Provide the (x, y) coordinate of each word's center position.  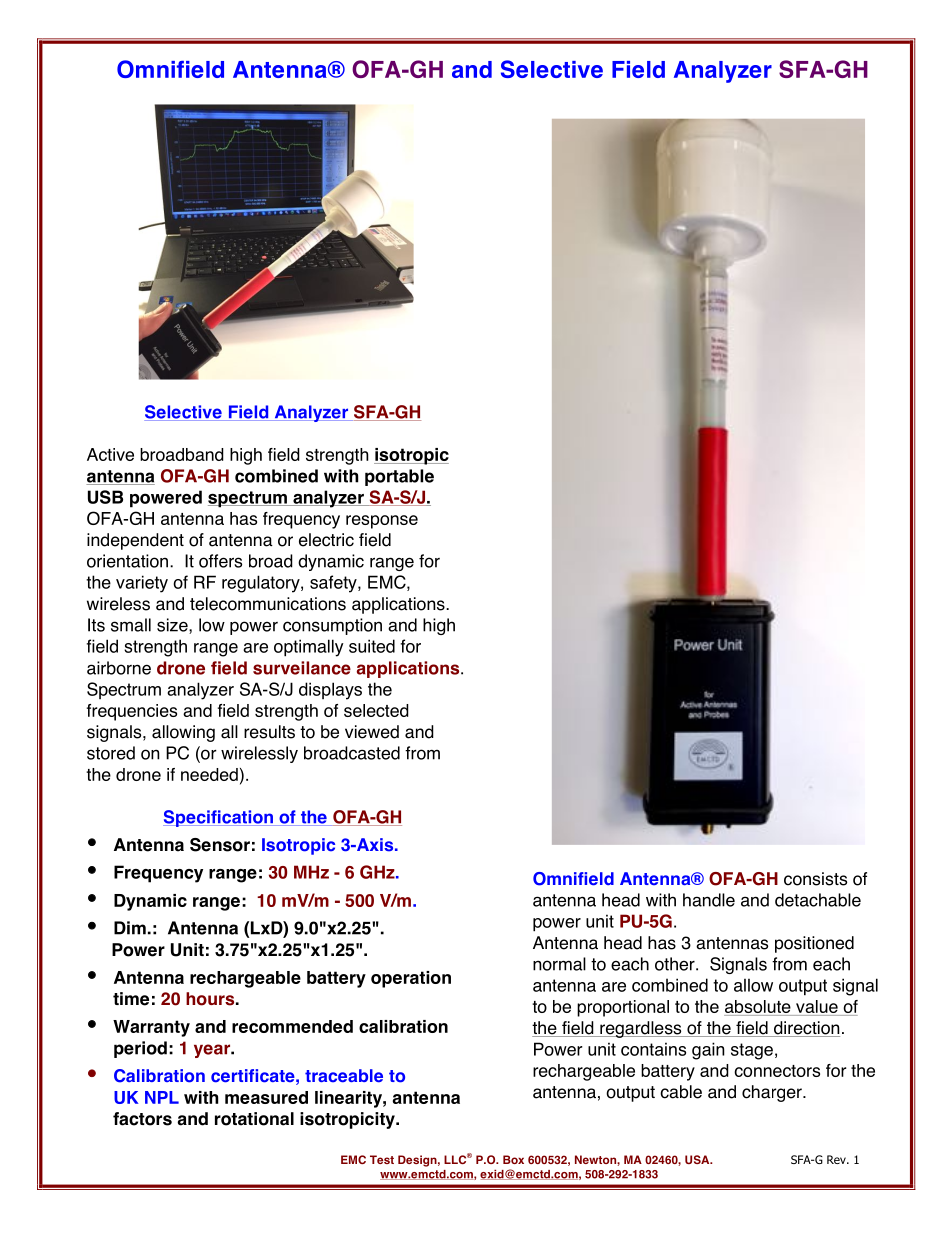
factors (142, 1119)
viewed (372, 732)
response (382, 522)
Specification (219, 818)
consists (815, 879)
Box (513, 1159)
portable (399, 477)
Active (110, 454)
